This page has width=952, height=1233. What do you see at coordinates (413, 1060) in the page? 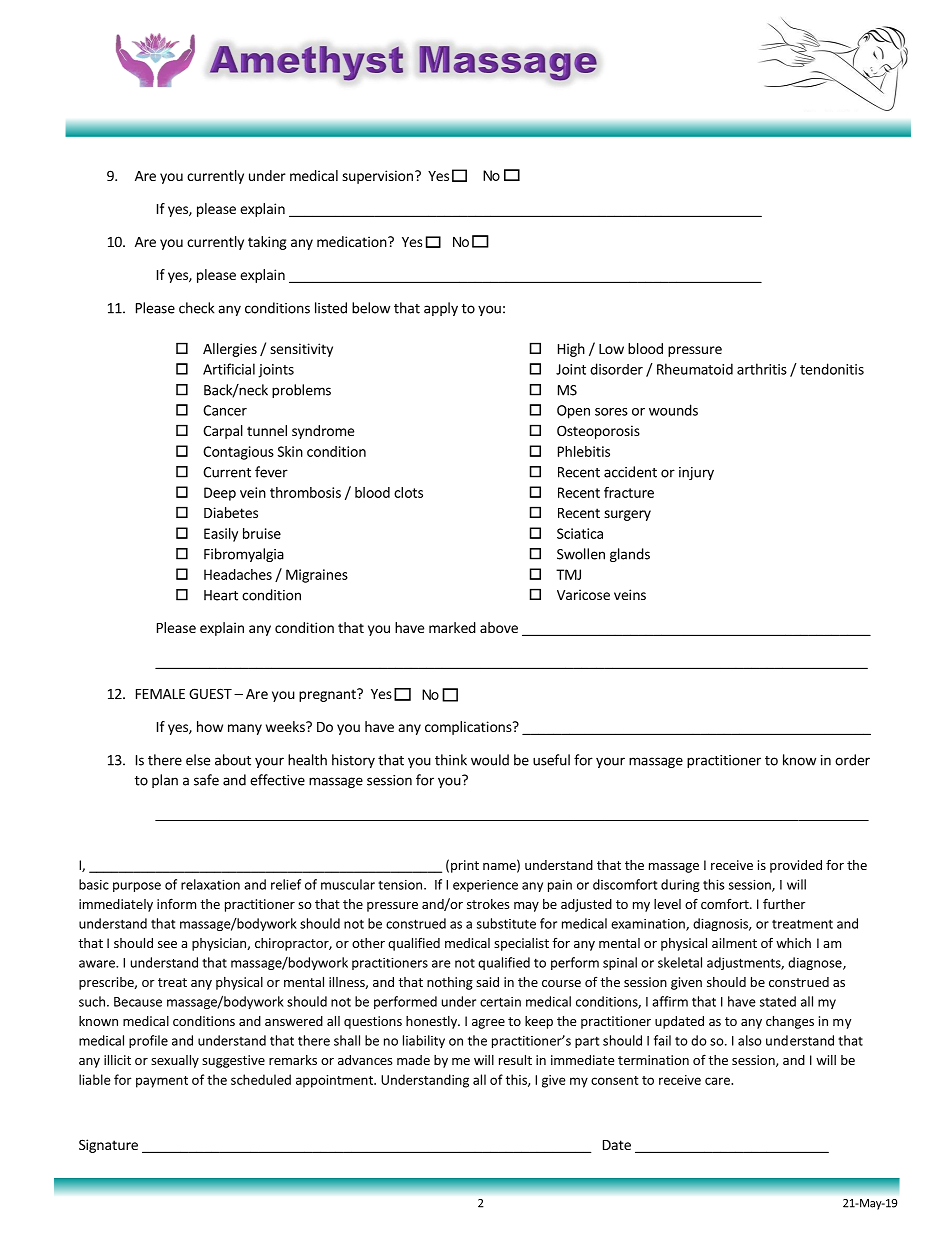
I see `made` at bounding box center [413, 1060].
